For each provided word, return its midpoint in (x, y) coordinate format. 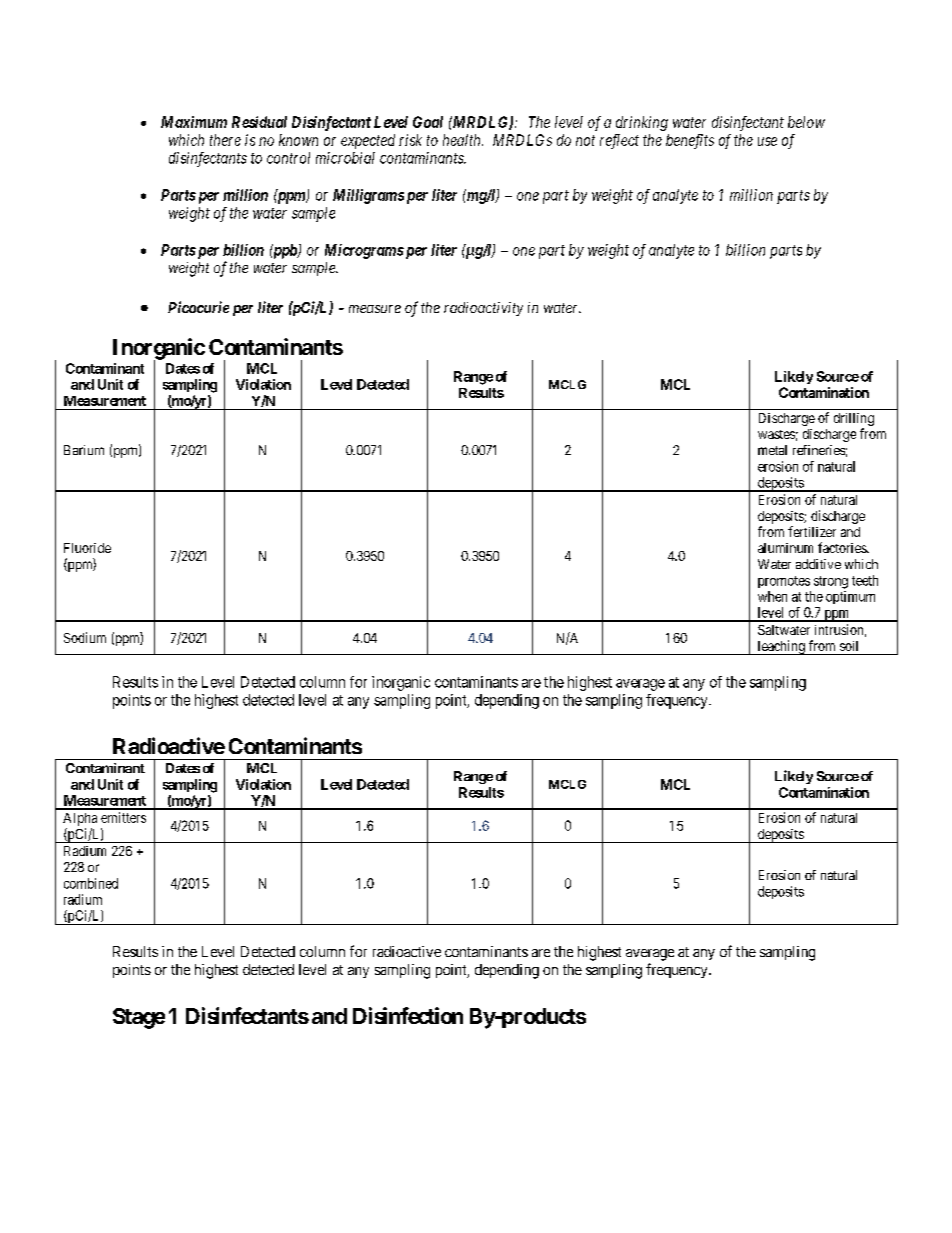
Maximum (194, 122)
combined (91, 883)
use (767, 141)
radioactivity (483, 309)
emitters (123, 817)
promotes (784, 582)
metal (772, 450)
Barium (84, 450)
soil (849, 646)
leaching (781, 647)
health (463, 140)
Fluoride (87, 548)
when (772, 596)
